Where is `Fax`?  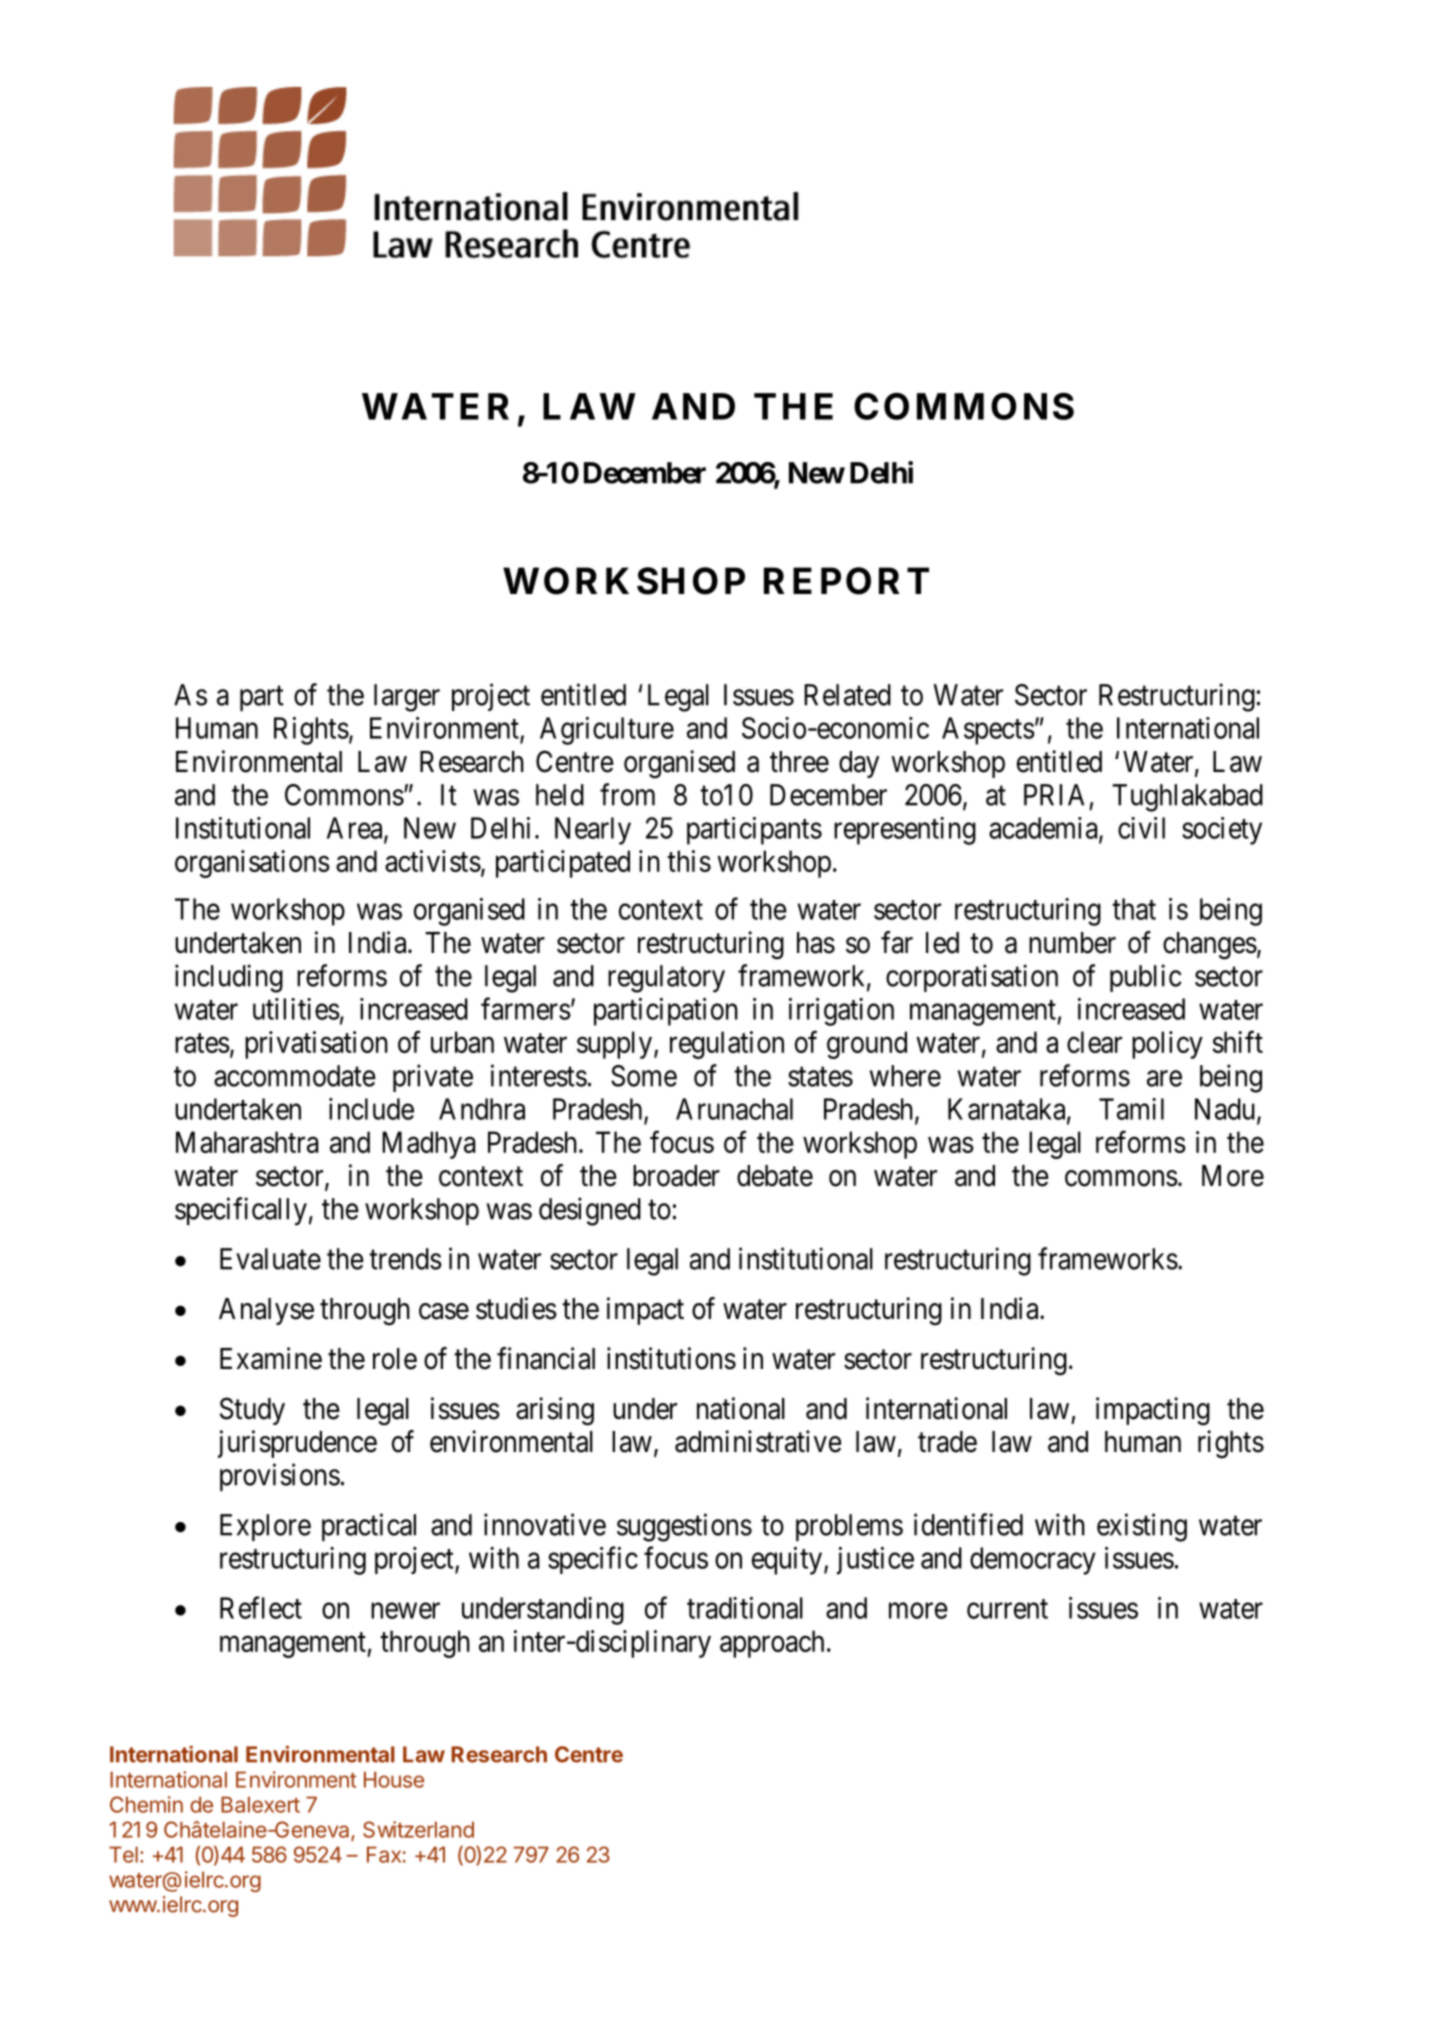 Fax is located at coordinates (384, 1854).
